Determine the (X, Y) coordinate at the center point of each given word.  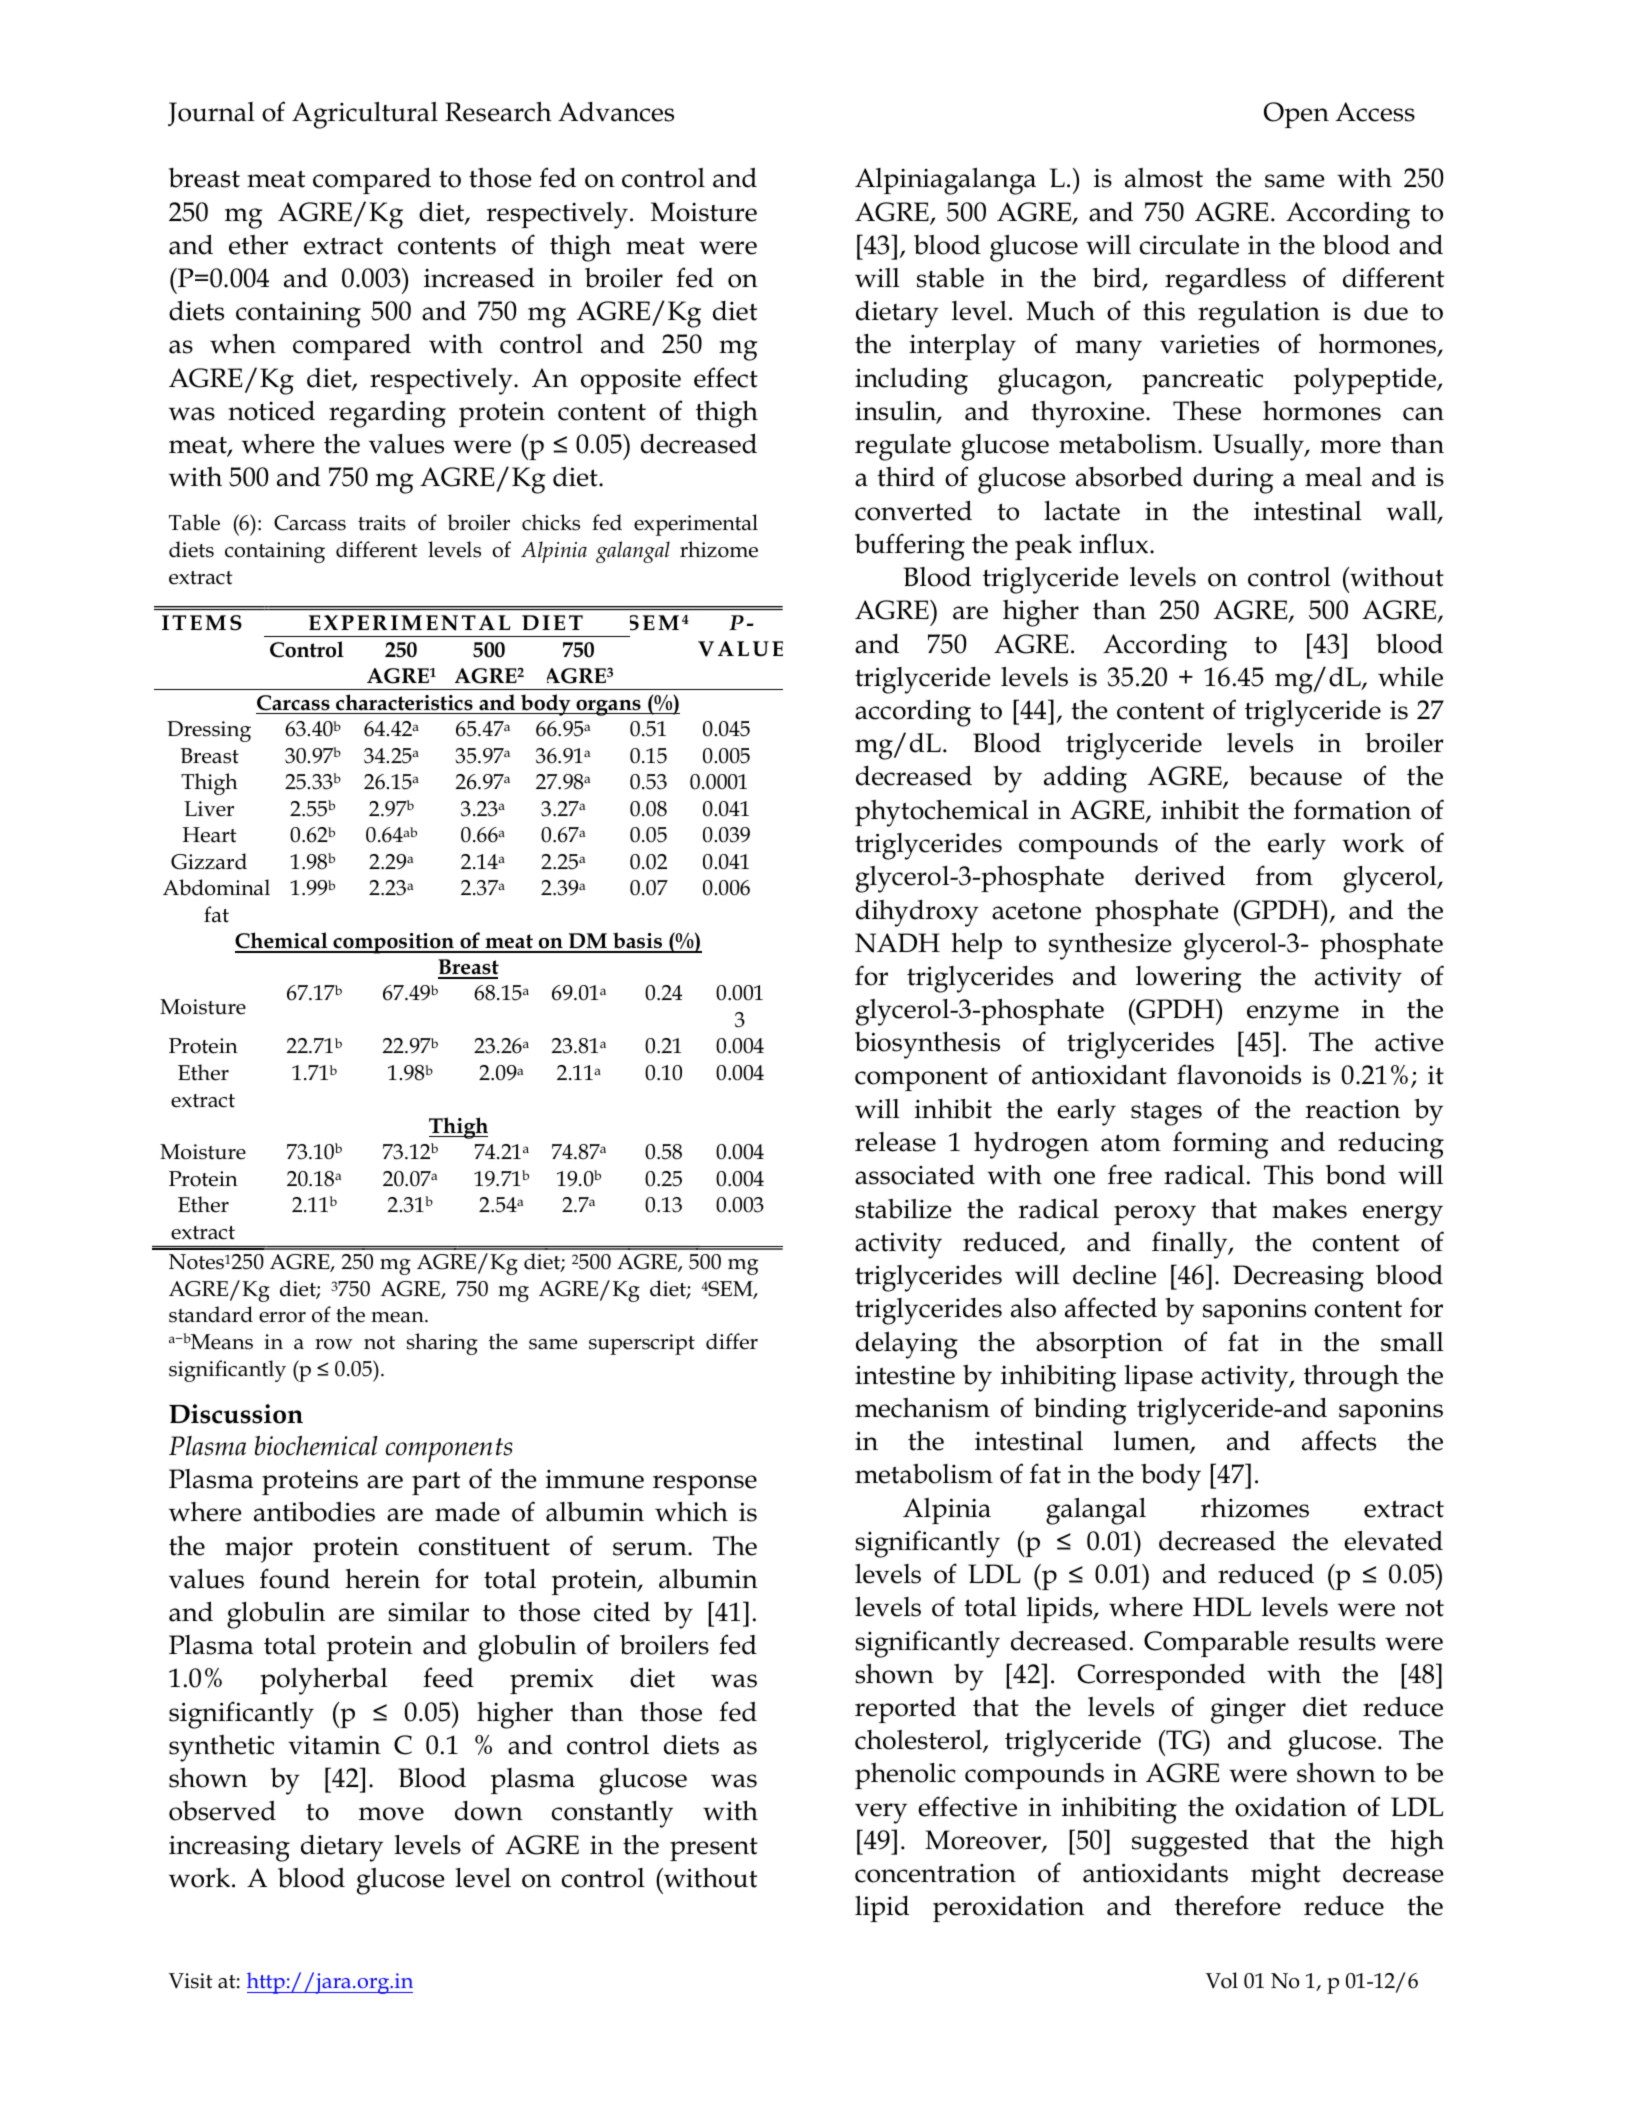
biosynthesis (927, 1045)
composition (393, 943)
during (1233, 480)
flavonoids (1239, 1074)
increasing (229, 1848)
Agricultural (365, 115)
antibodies (314, 1511)
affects (1339, 1440)
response (705, 1485)
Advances (616, 112)
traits (382, 523)
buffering (910, 547)
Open (1296, 115)
